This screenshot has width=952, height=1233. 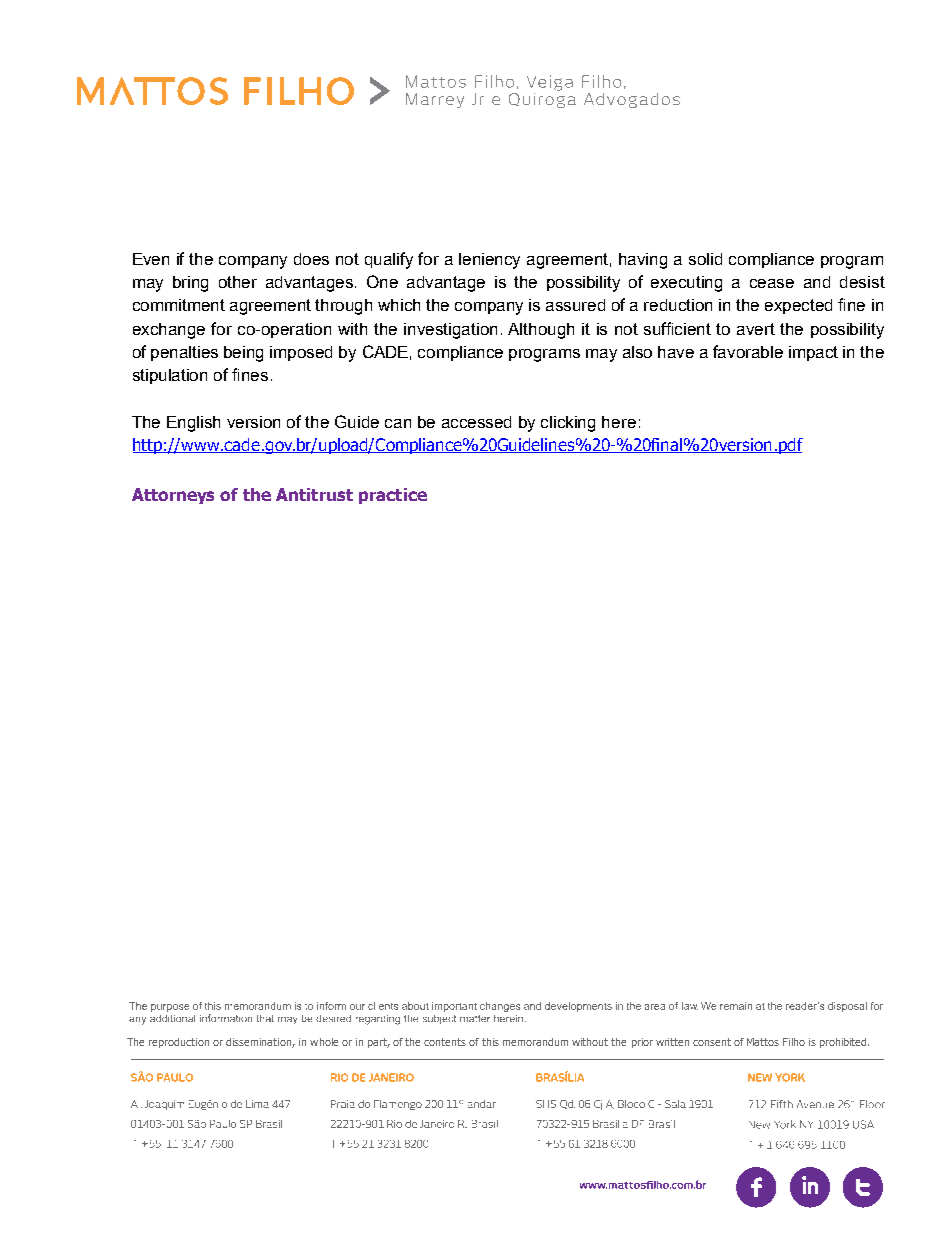 I want to click on this, so click(x=490, y=1042).
